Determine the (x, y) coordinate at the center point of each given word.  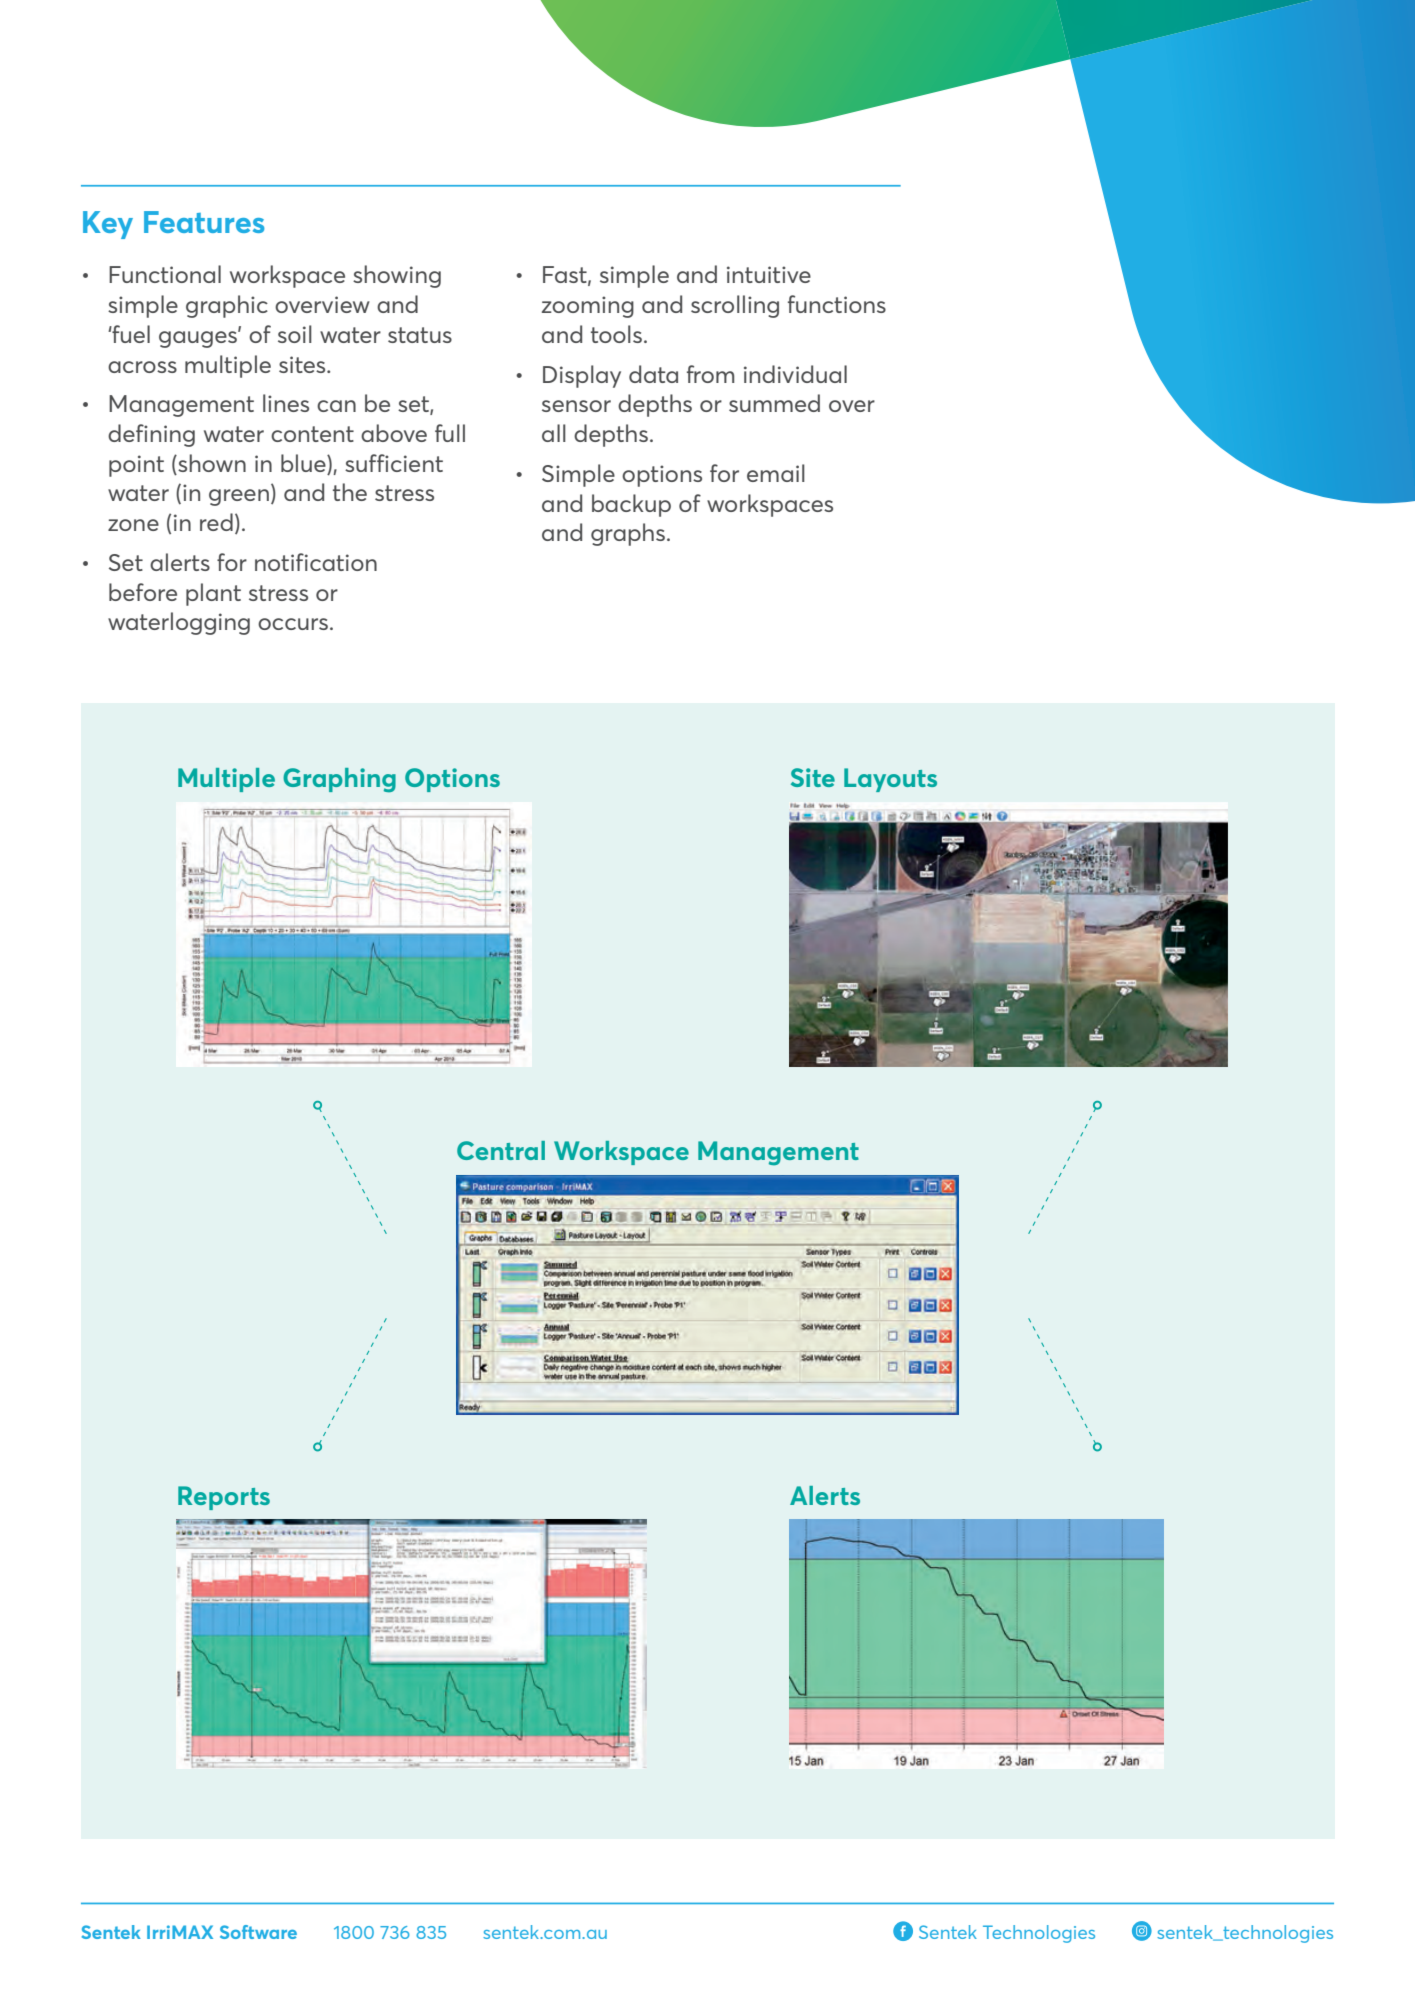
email (776, 473)
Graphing (339, 780)
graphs (628, 534)
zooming (588, 307)
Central (501, 1150)
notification (316, 562)
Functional (165, 274)
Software (258, 1932)
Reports (224, 1498)
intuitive (769, 274)
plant (213, 594)
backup (631, 505)
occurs (293, 624)
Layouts (890, 780)
